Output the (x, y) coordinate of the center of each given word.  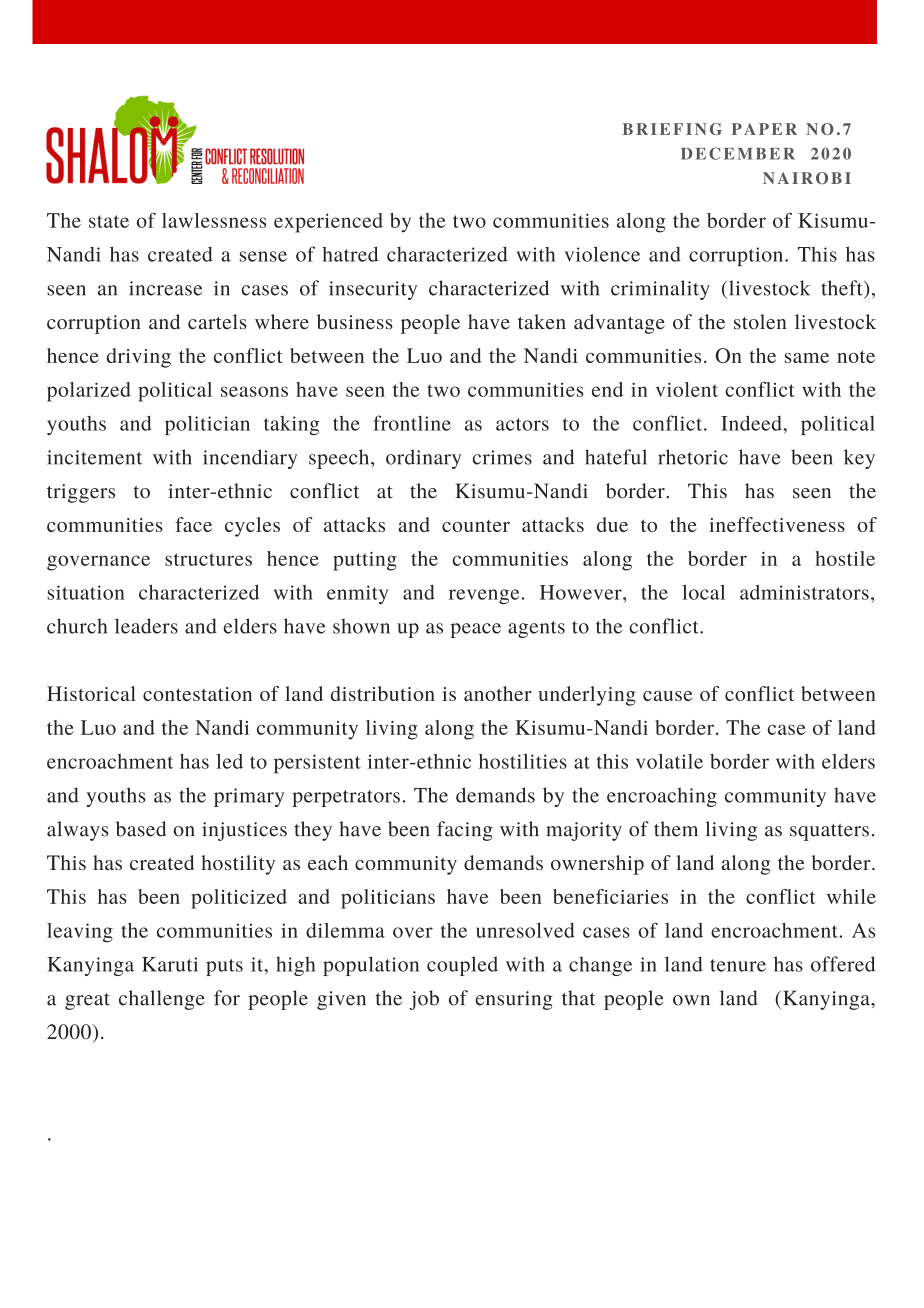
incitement (94, 457)
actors (522, 424)
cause (667, 696)
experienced (328, 223)
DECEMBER (738, 153)
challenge (162, 1000)
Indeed (752, 423)
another (498, 693)
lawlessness (214, 220)
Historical (91, 693)
